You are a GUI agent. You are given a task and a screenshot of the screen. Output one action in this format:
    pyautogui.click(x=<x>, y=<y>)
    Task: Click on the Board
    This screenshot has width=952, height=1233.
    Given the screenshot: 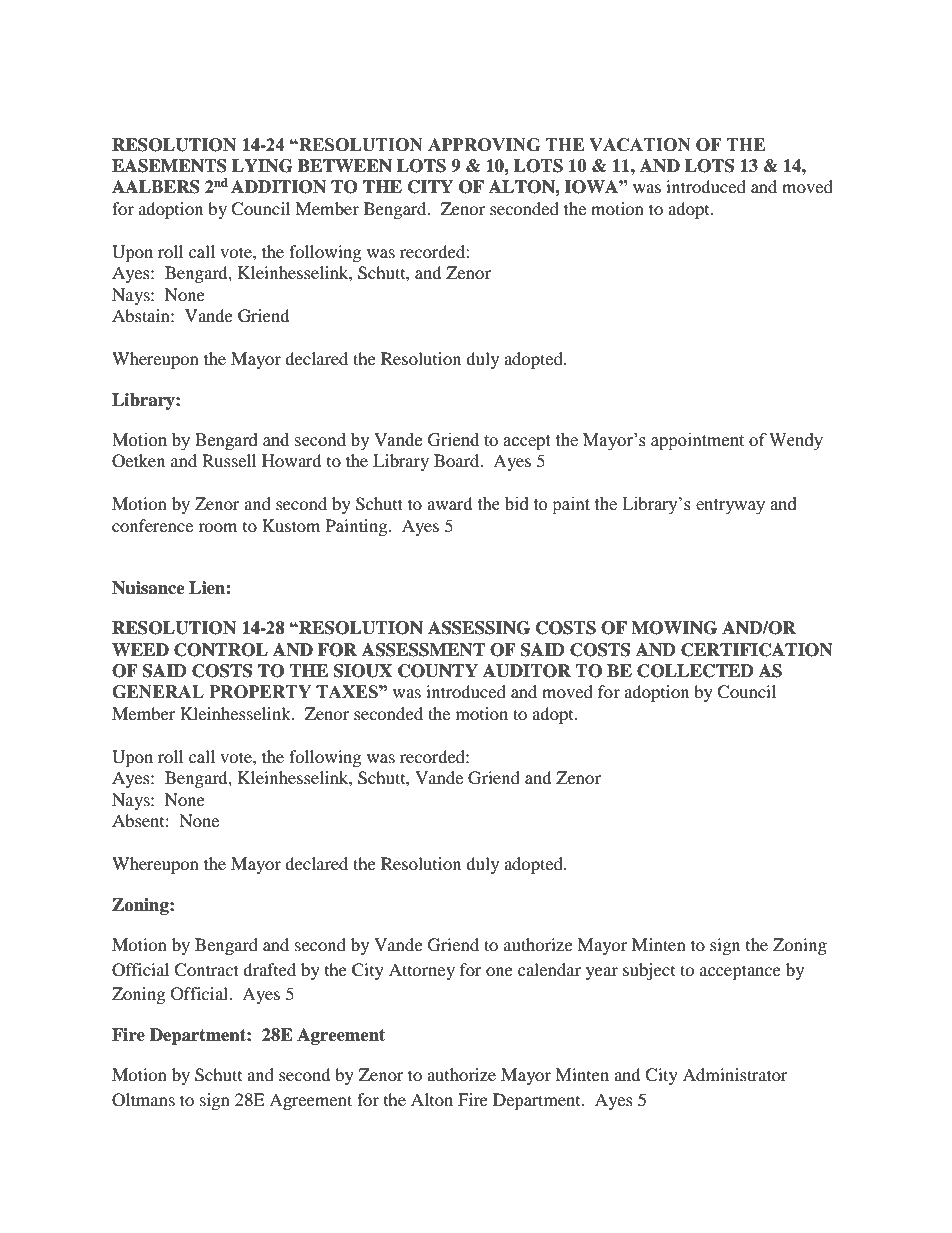 What is the action you would take?
    pyautogui.click(x=458, y=460)
